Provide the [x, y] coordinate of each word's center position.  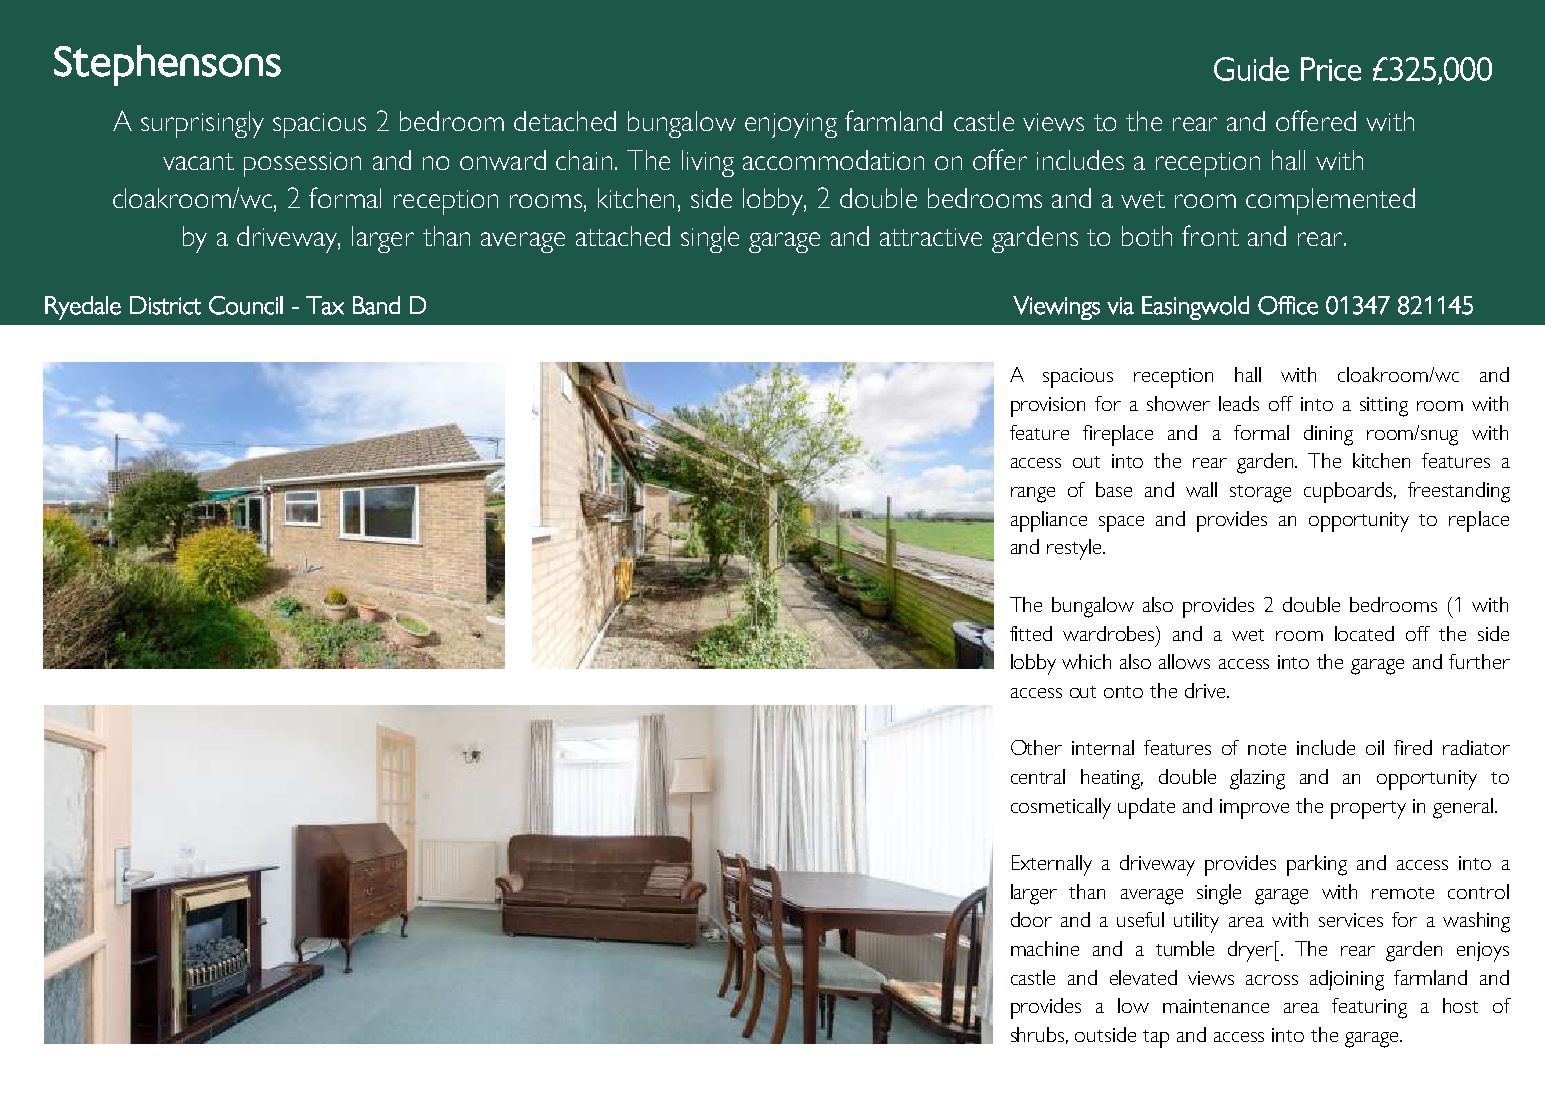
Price [1331, 69]
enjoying [791, 125]
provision [1048, 407]
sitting [1384, 407]
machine [1045, 948]
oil [1375, 747]
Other [1036, 747]
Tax [325, 305]
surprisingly [202, 124]
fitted [1031, 633]
